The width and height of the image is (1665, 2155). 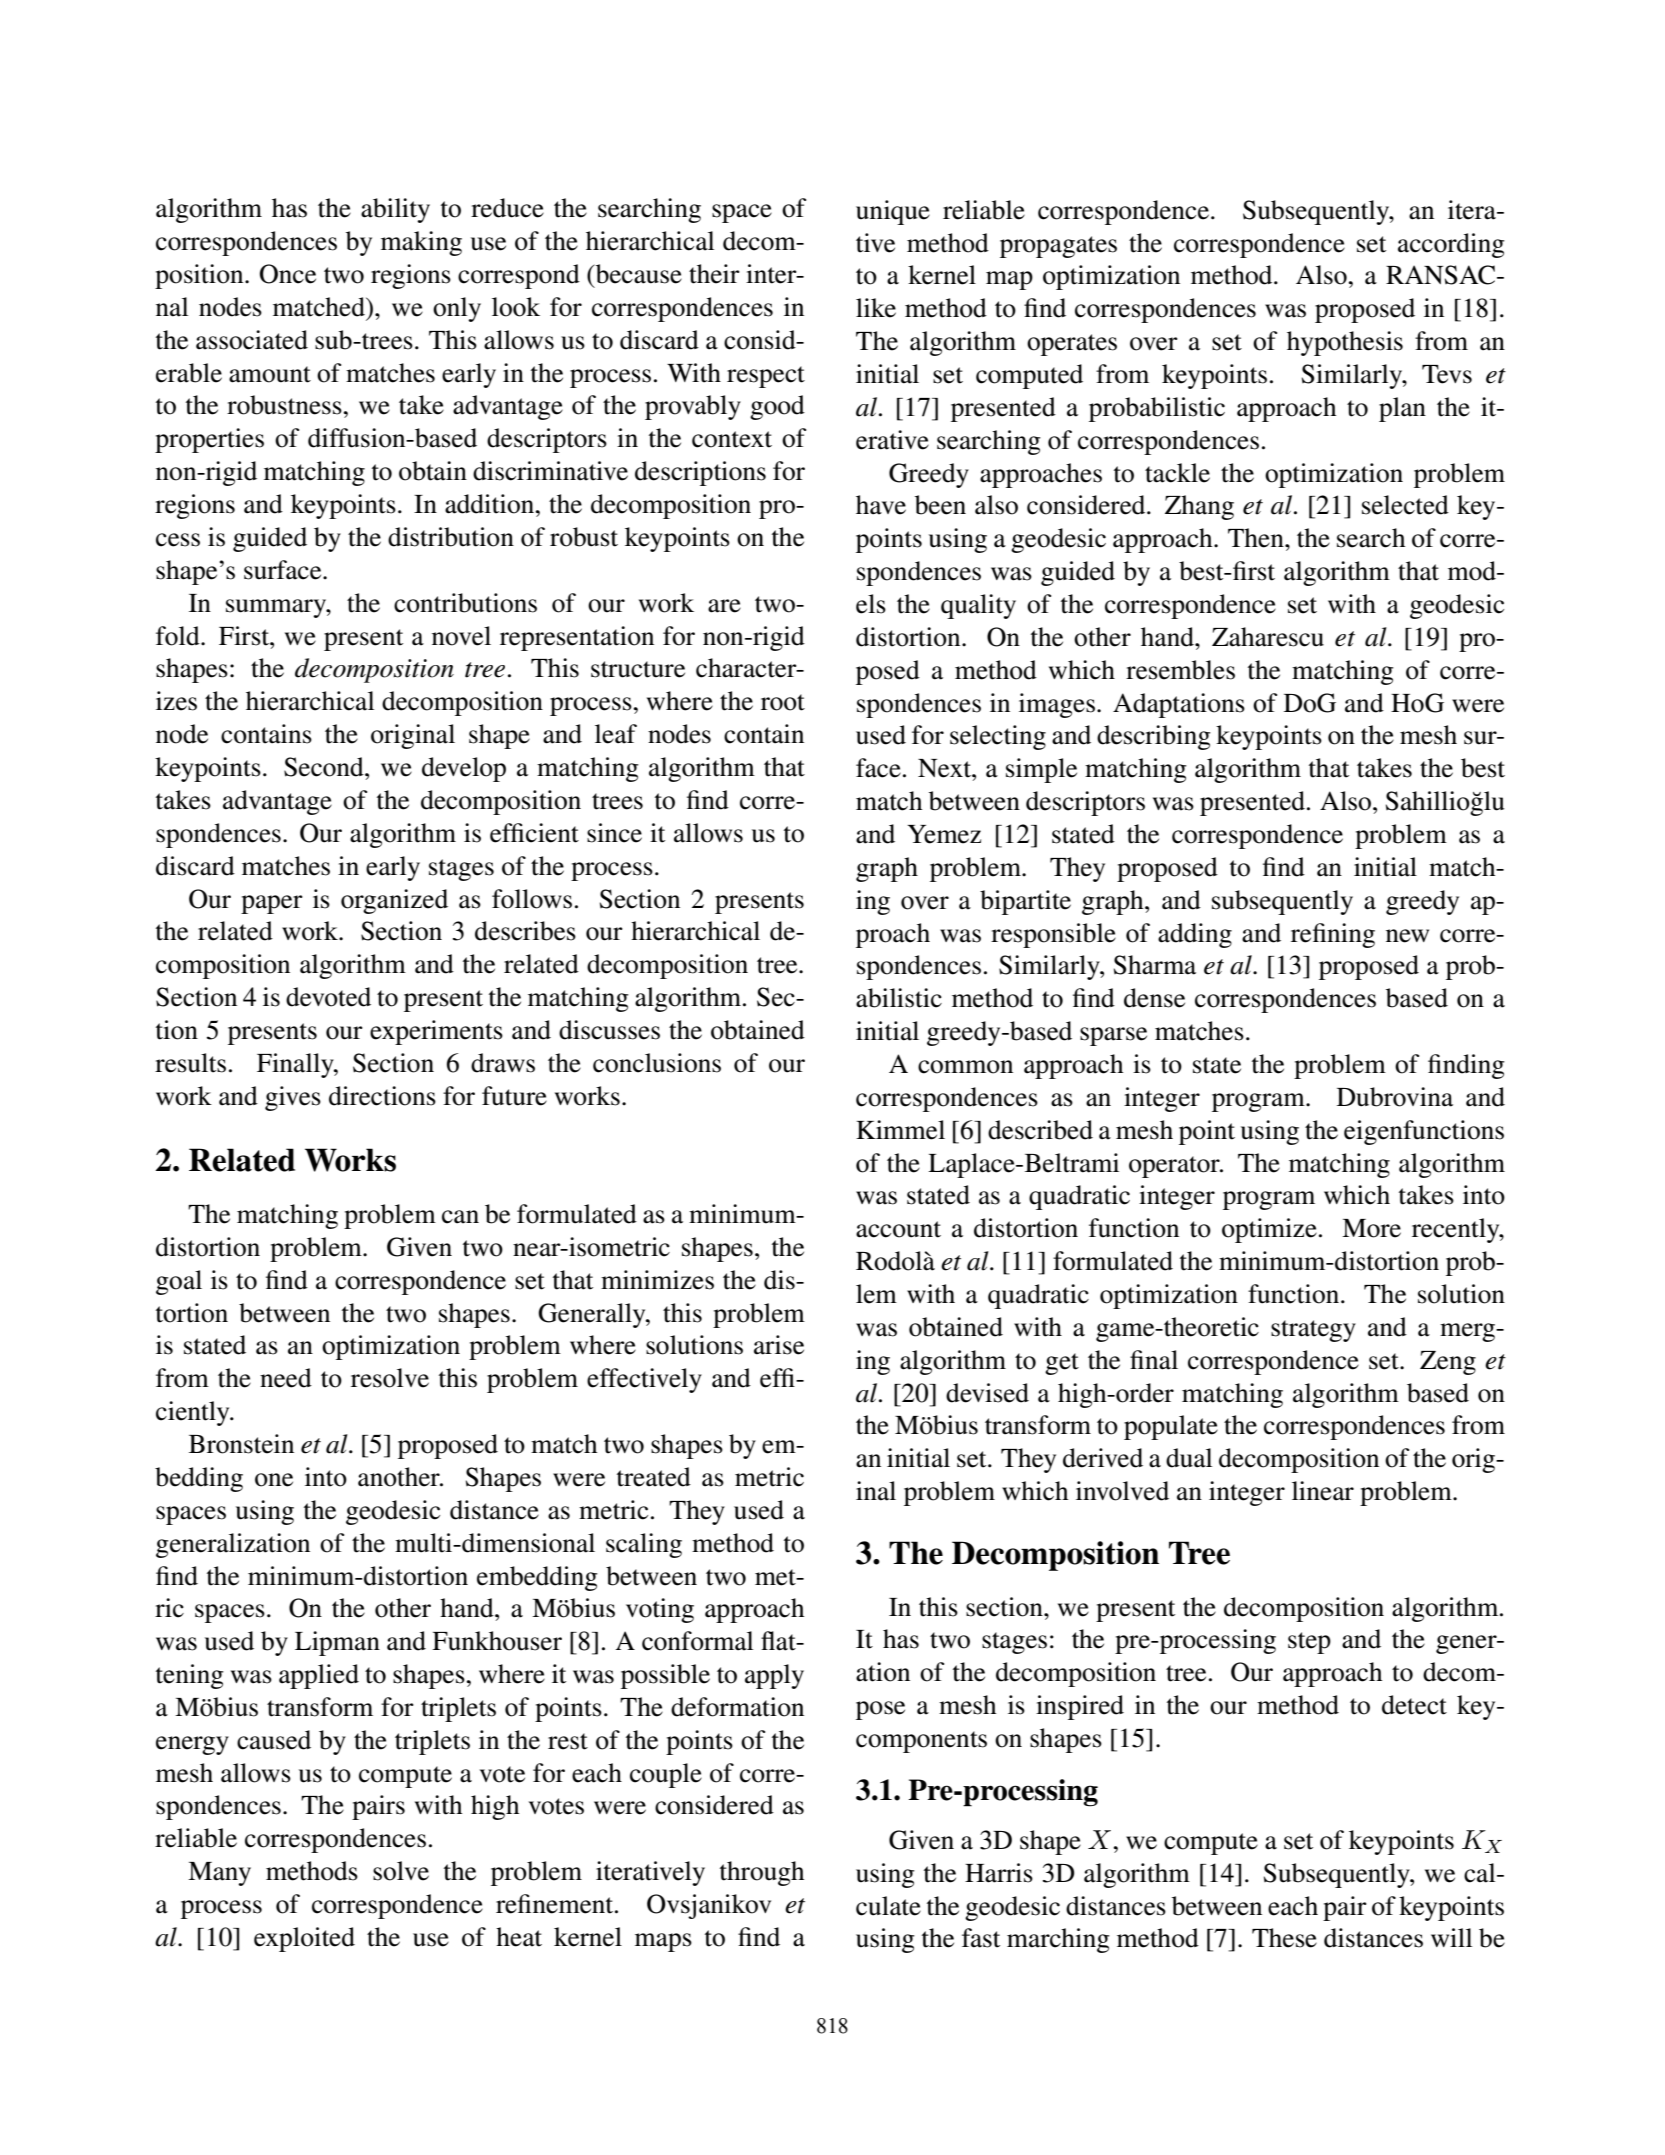 I want to click on making, so click(x=421, y=243).
